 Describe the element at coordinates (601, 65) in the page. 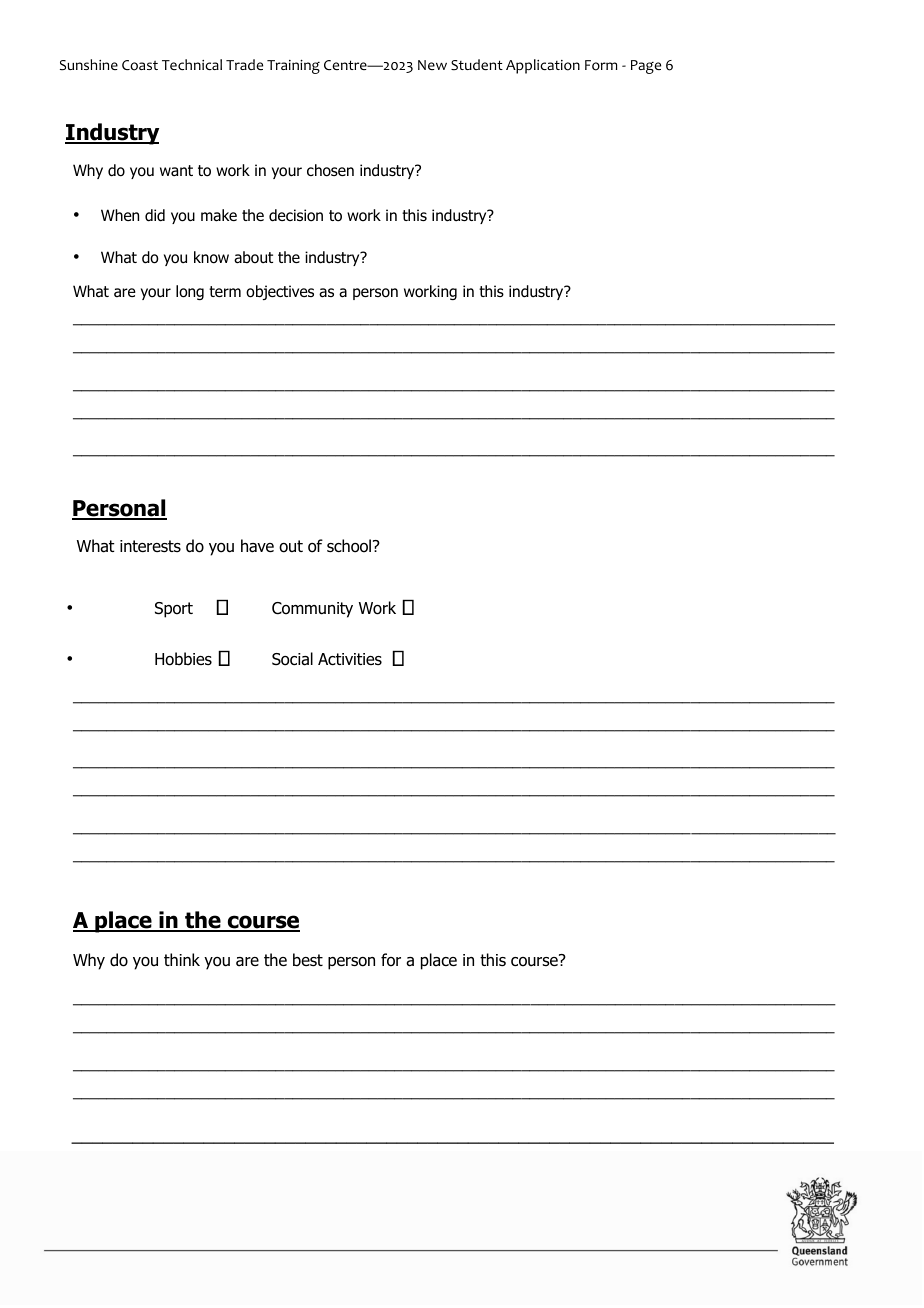

I see `Form` at that location.
